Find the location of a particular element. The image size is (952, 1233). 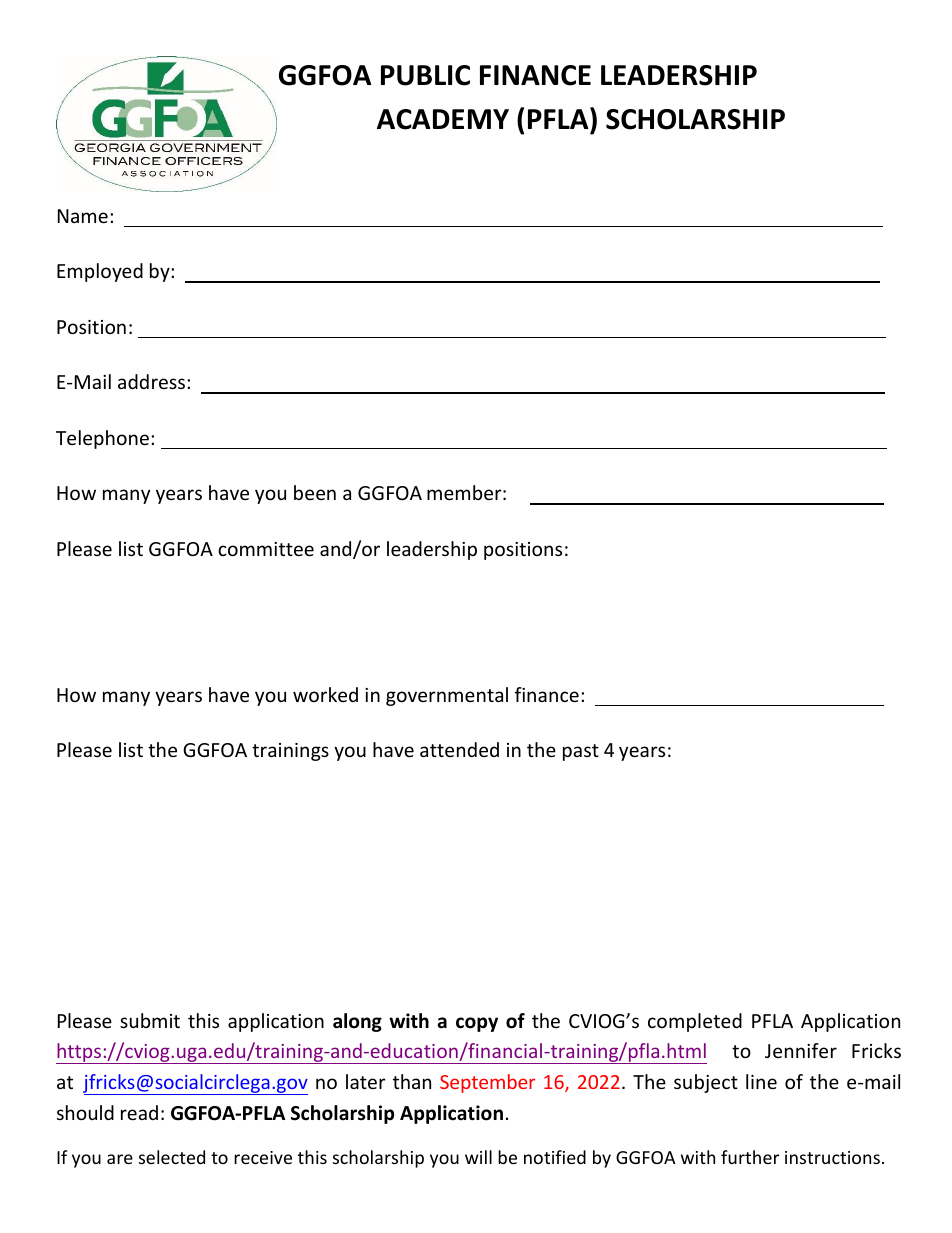

past is located at coordinates (581, 752).
